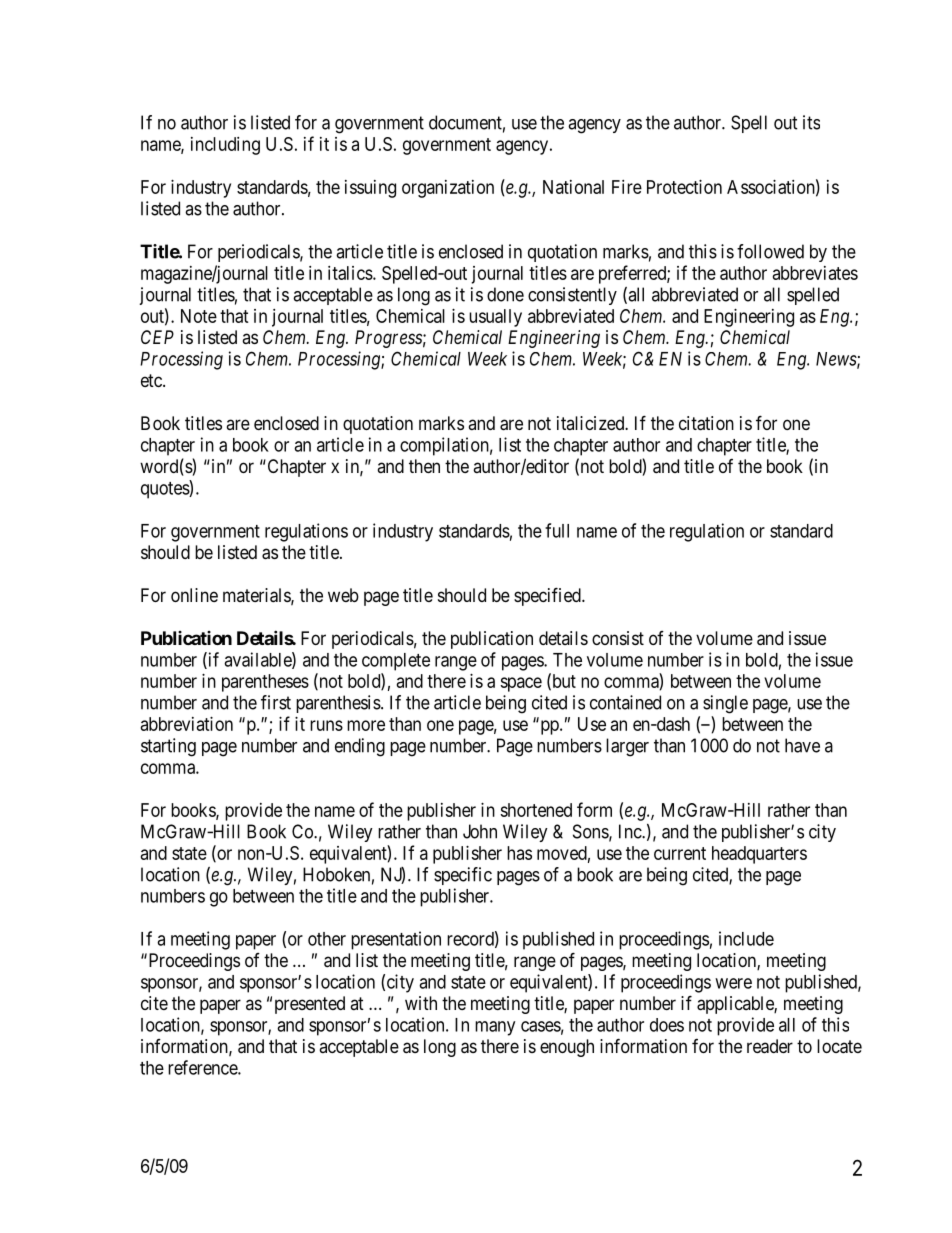 The height and width of the page is (1233, 952). Describe the element at coordinates (770, 1046) in the page. I see `reader` at that location.
